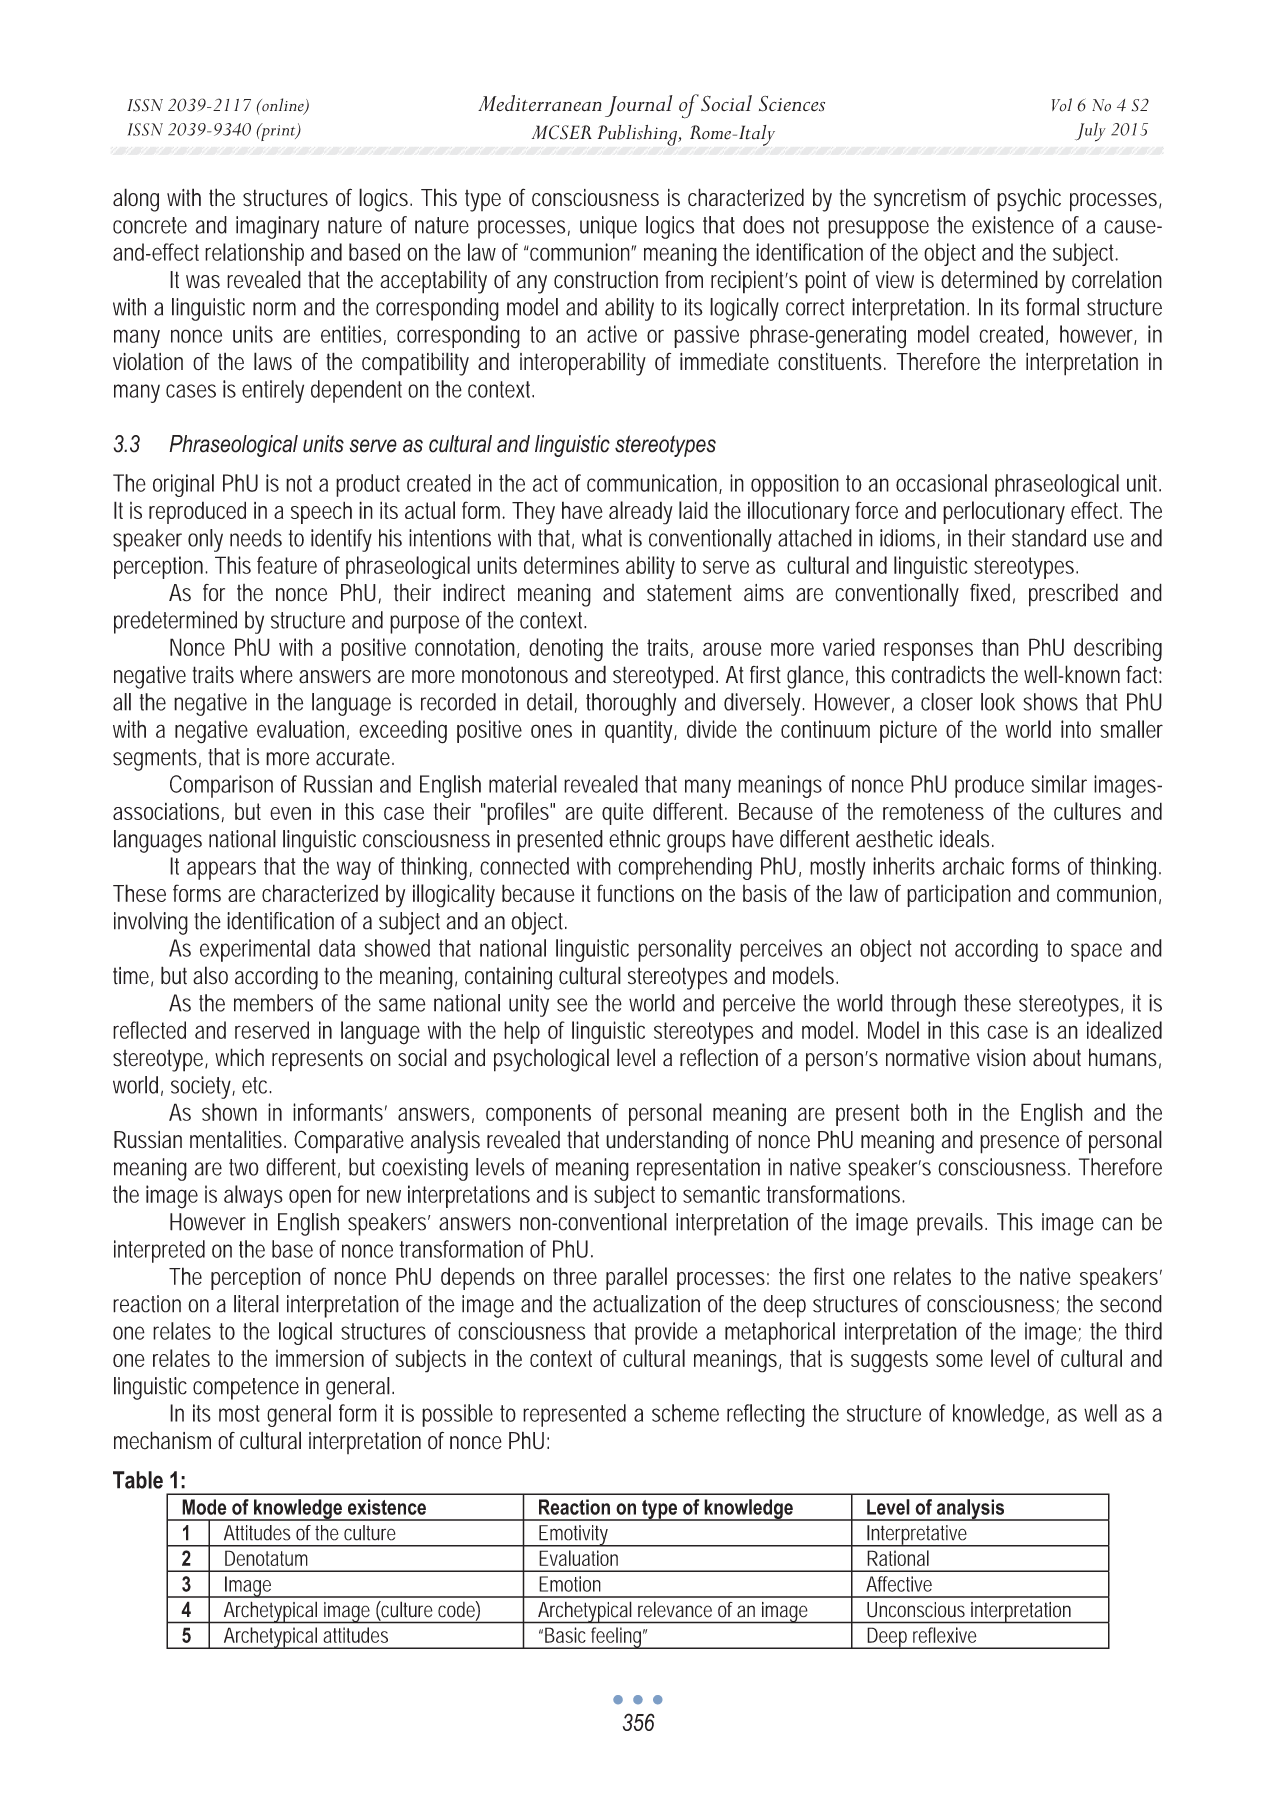  Describe the element at coordinates (1029, 200) in the image. I see `psychic` at that location.
